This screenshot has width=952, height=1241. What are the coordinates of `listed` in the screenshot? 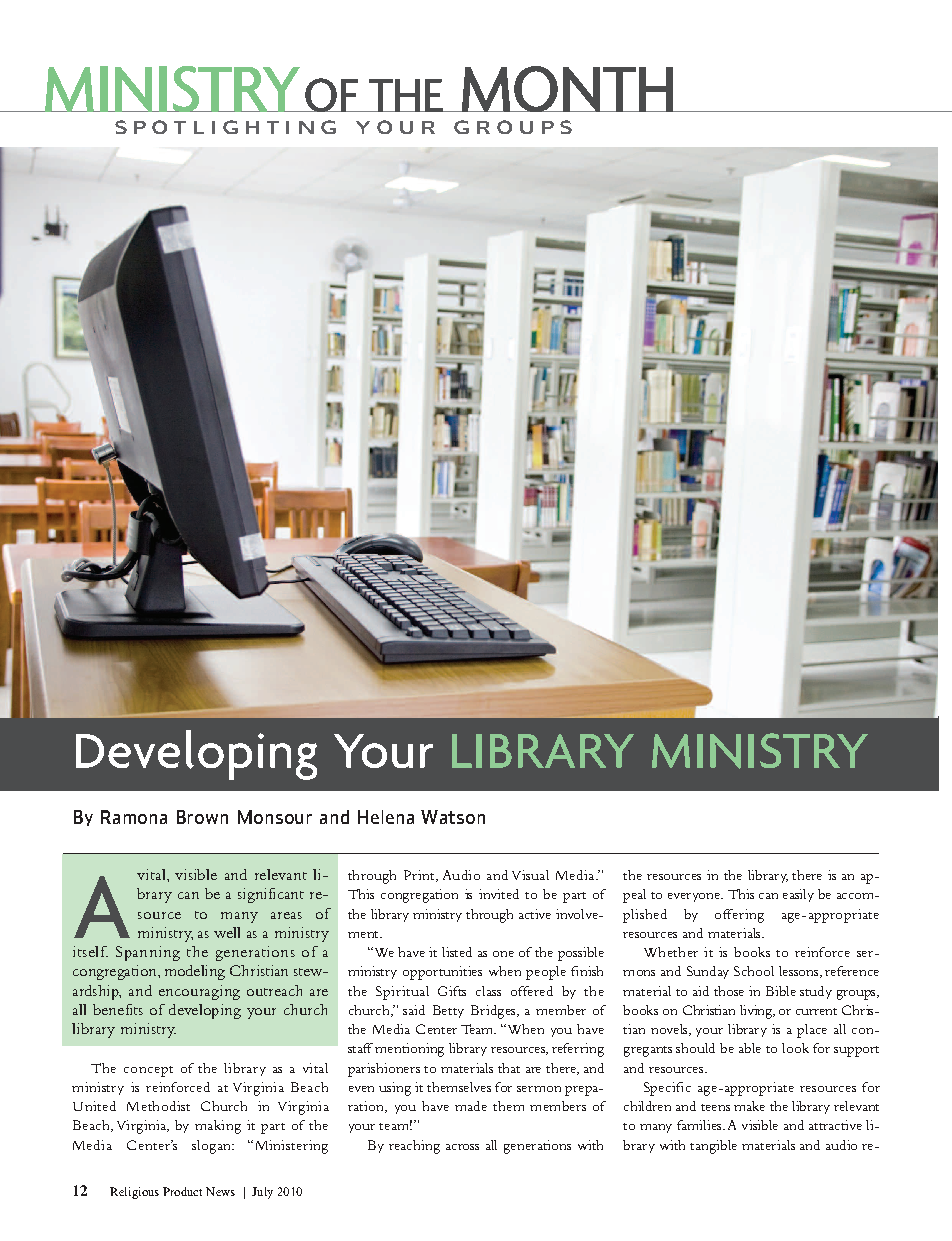 It's located at (457, 952).
